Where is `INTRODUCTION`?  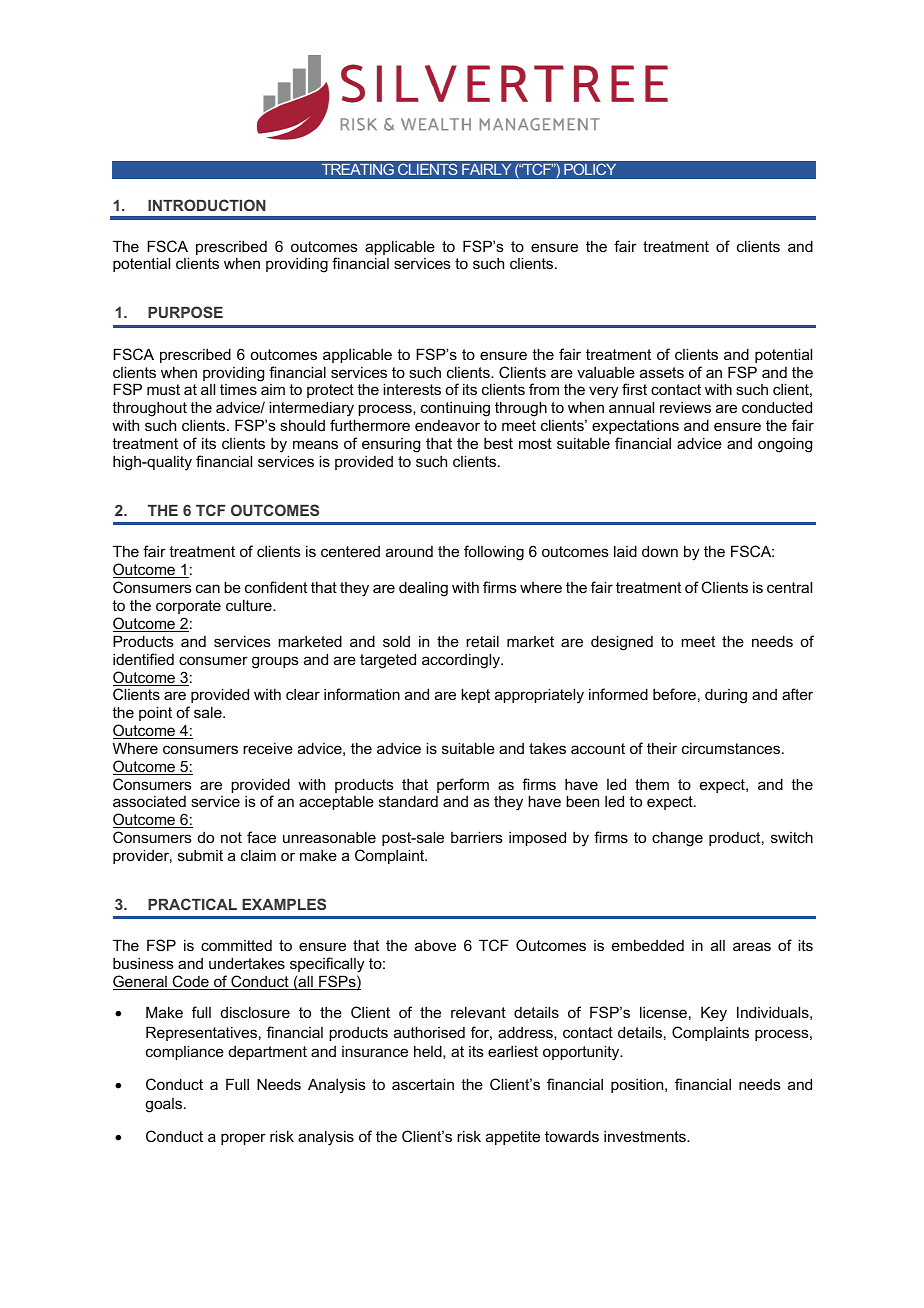
INTRODUCTION is located at coordinates (207, 205).
